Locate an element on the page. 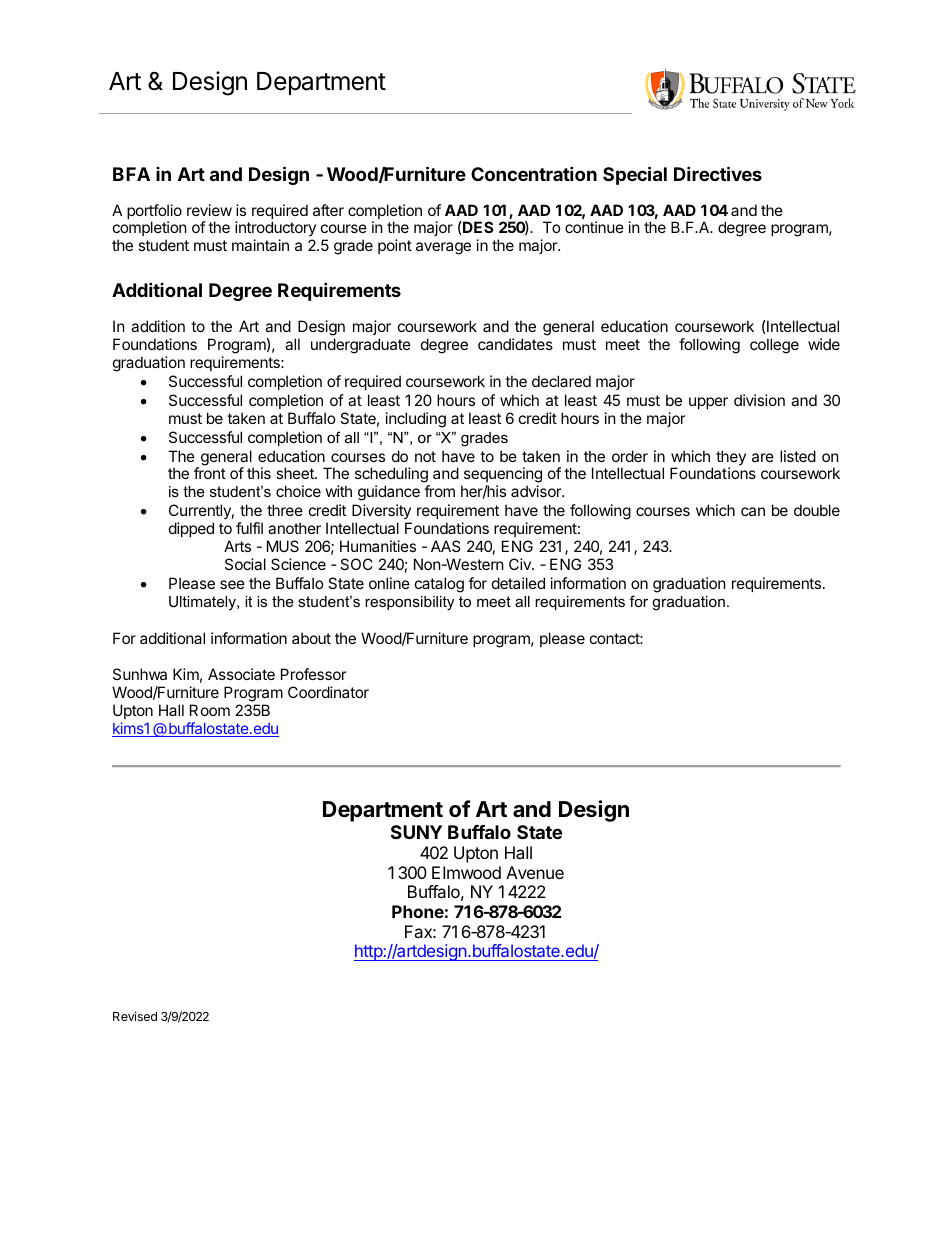 This image has height=1233, width=952. Concentration is located at coordinates (534, 173).
